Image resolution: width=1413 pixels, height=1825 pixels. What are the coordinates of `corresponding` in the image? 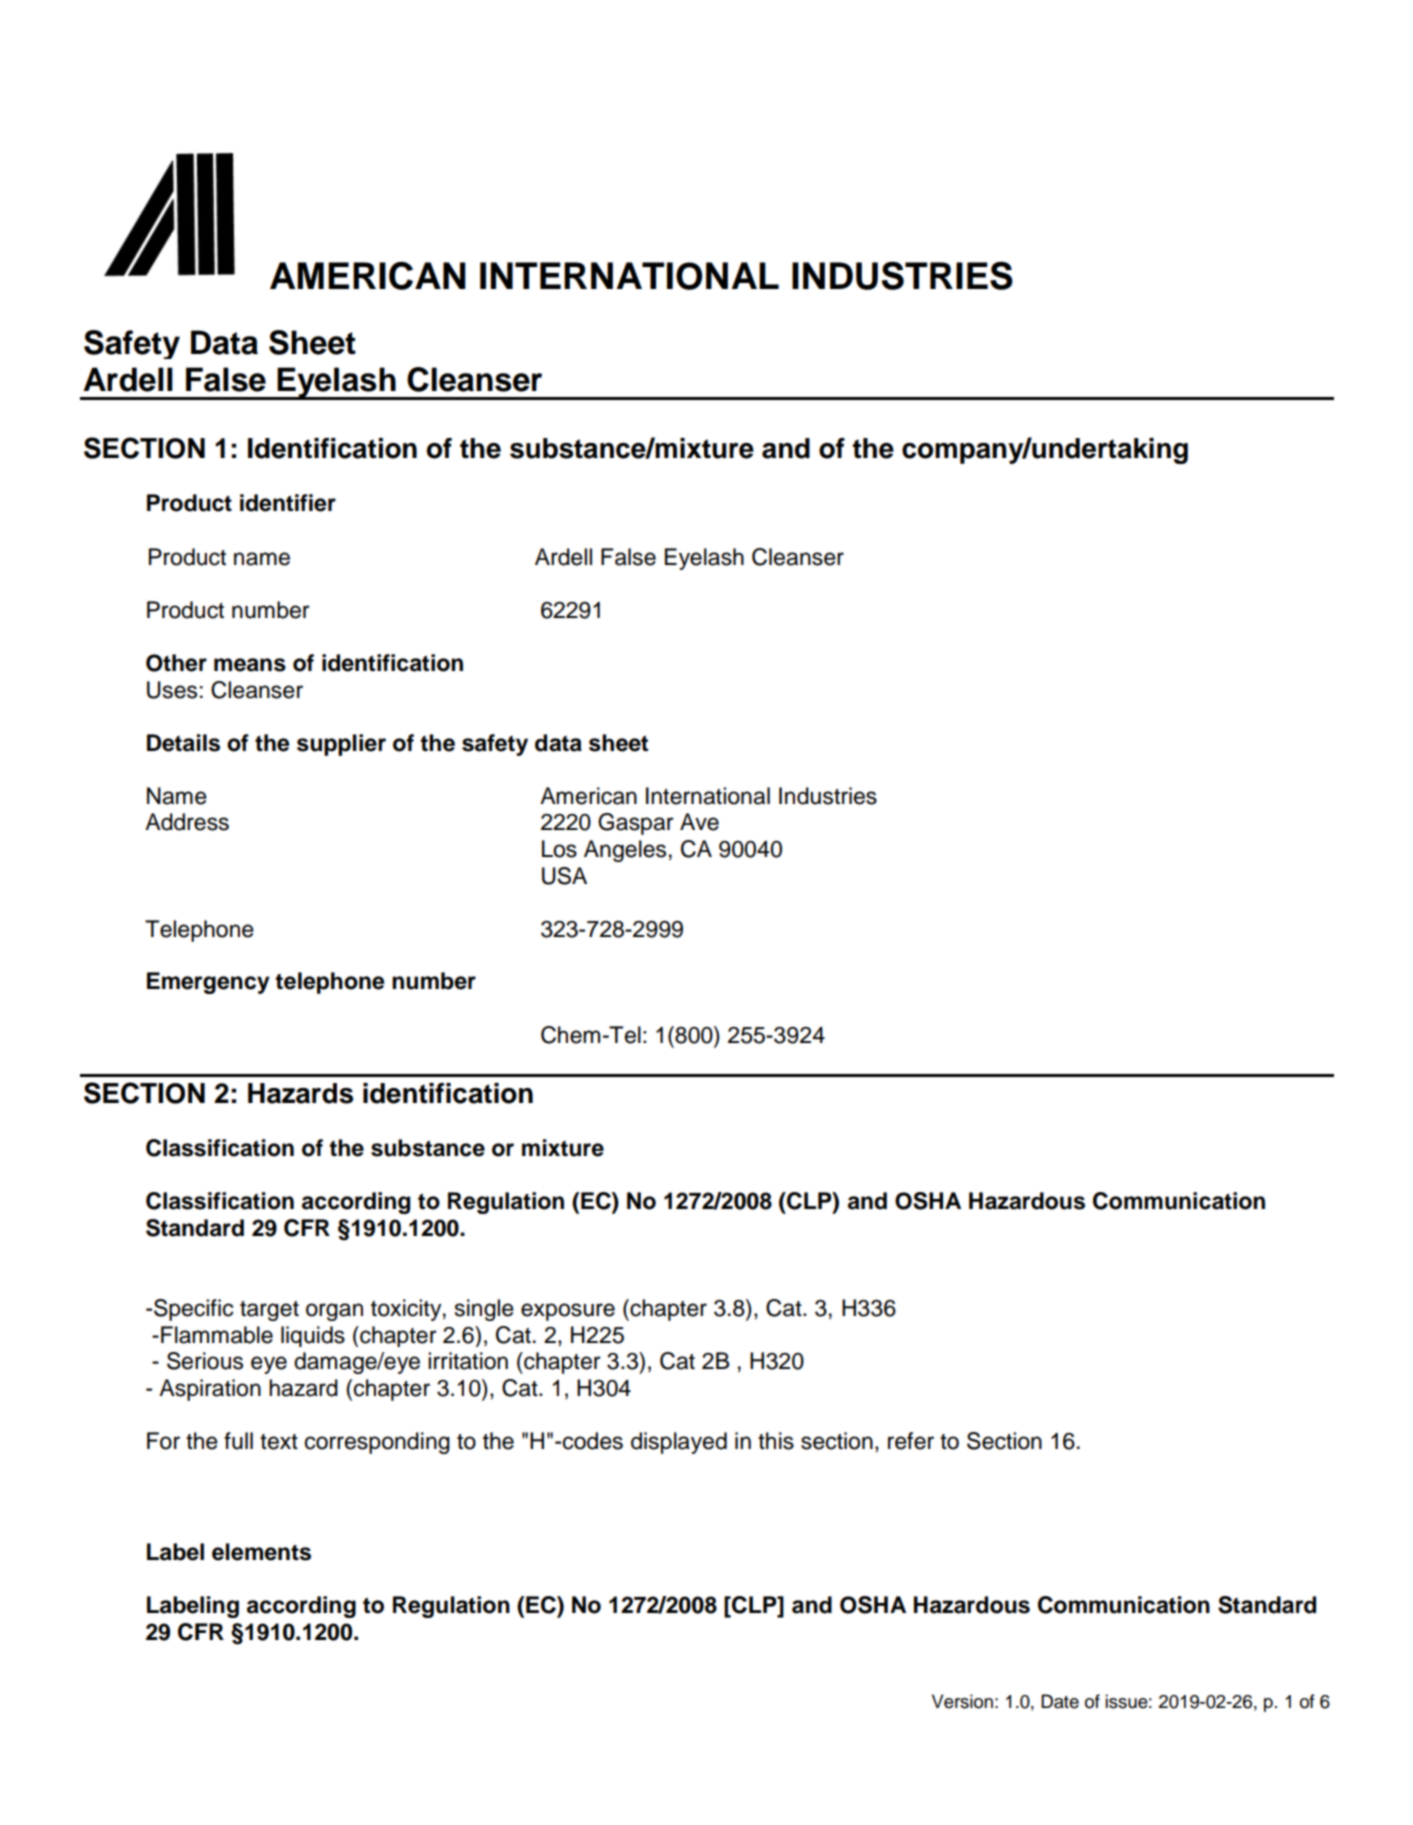 It's located at (377, 1443).
